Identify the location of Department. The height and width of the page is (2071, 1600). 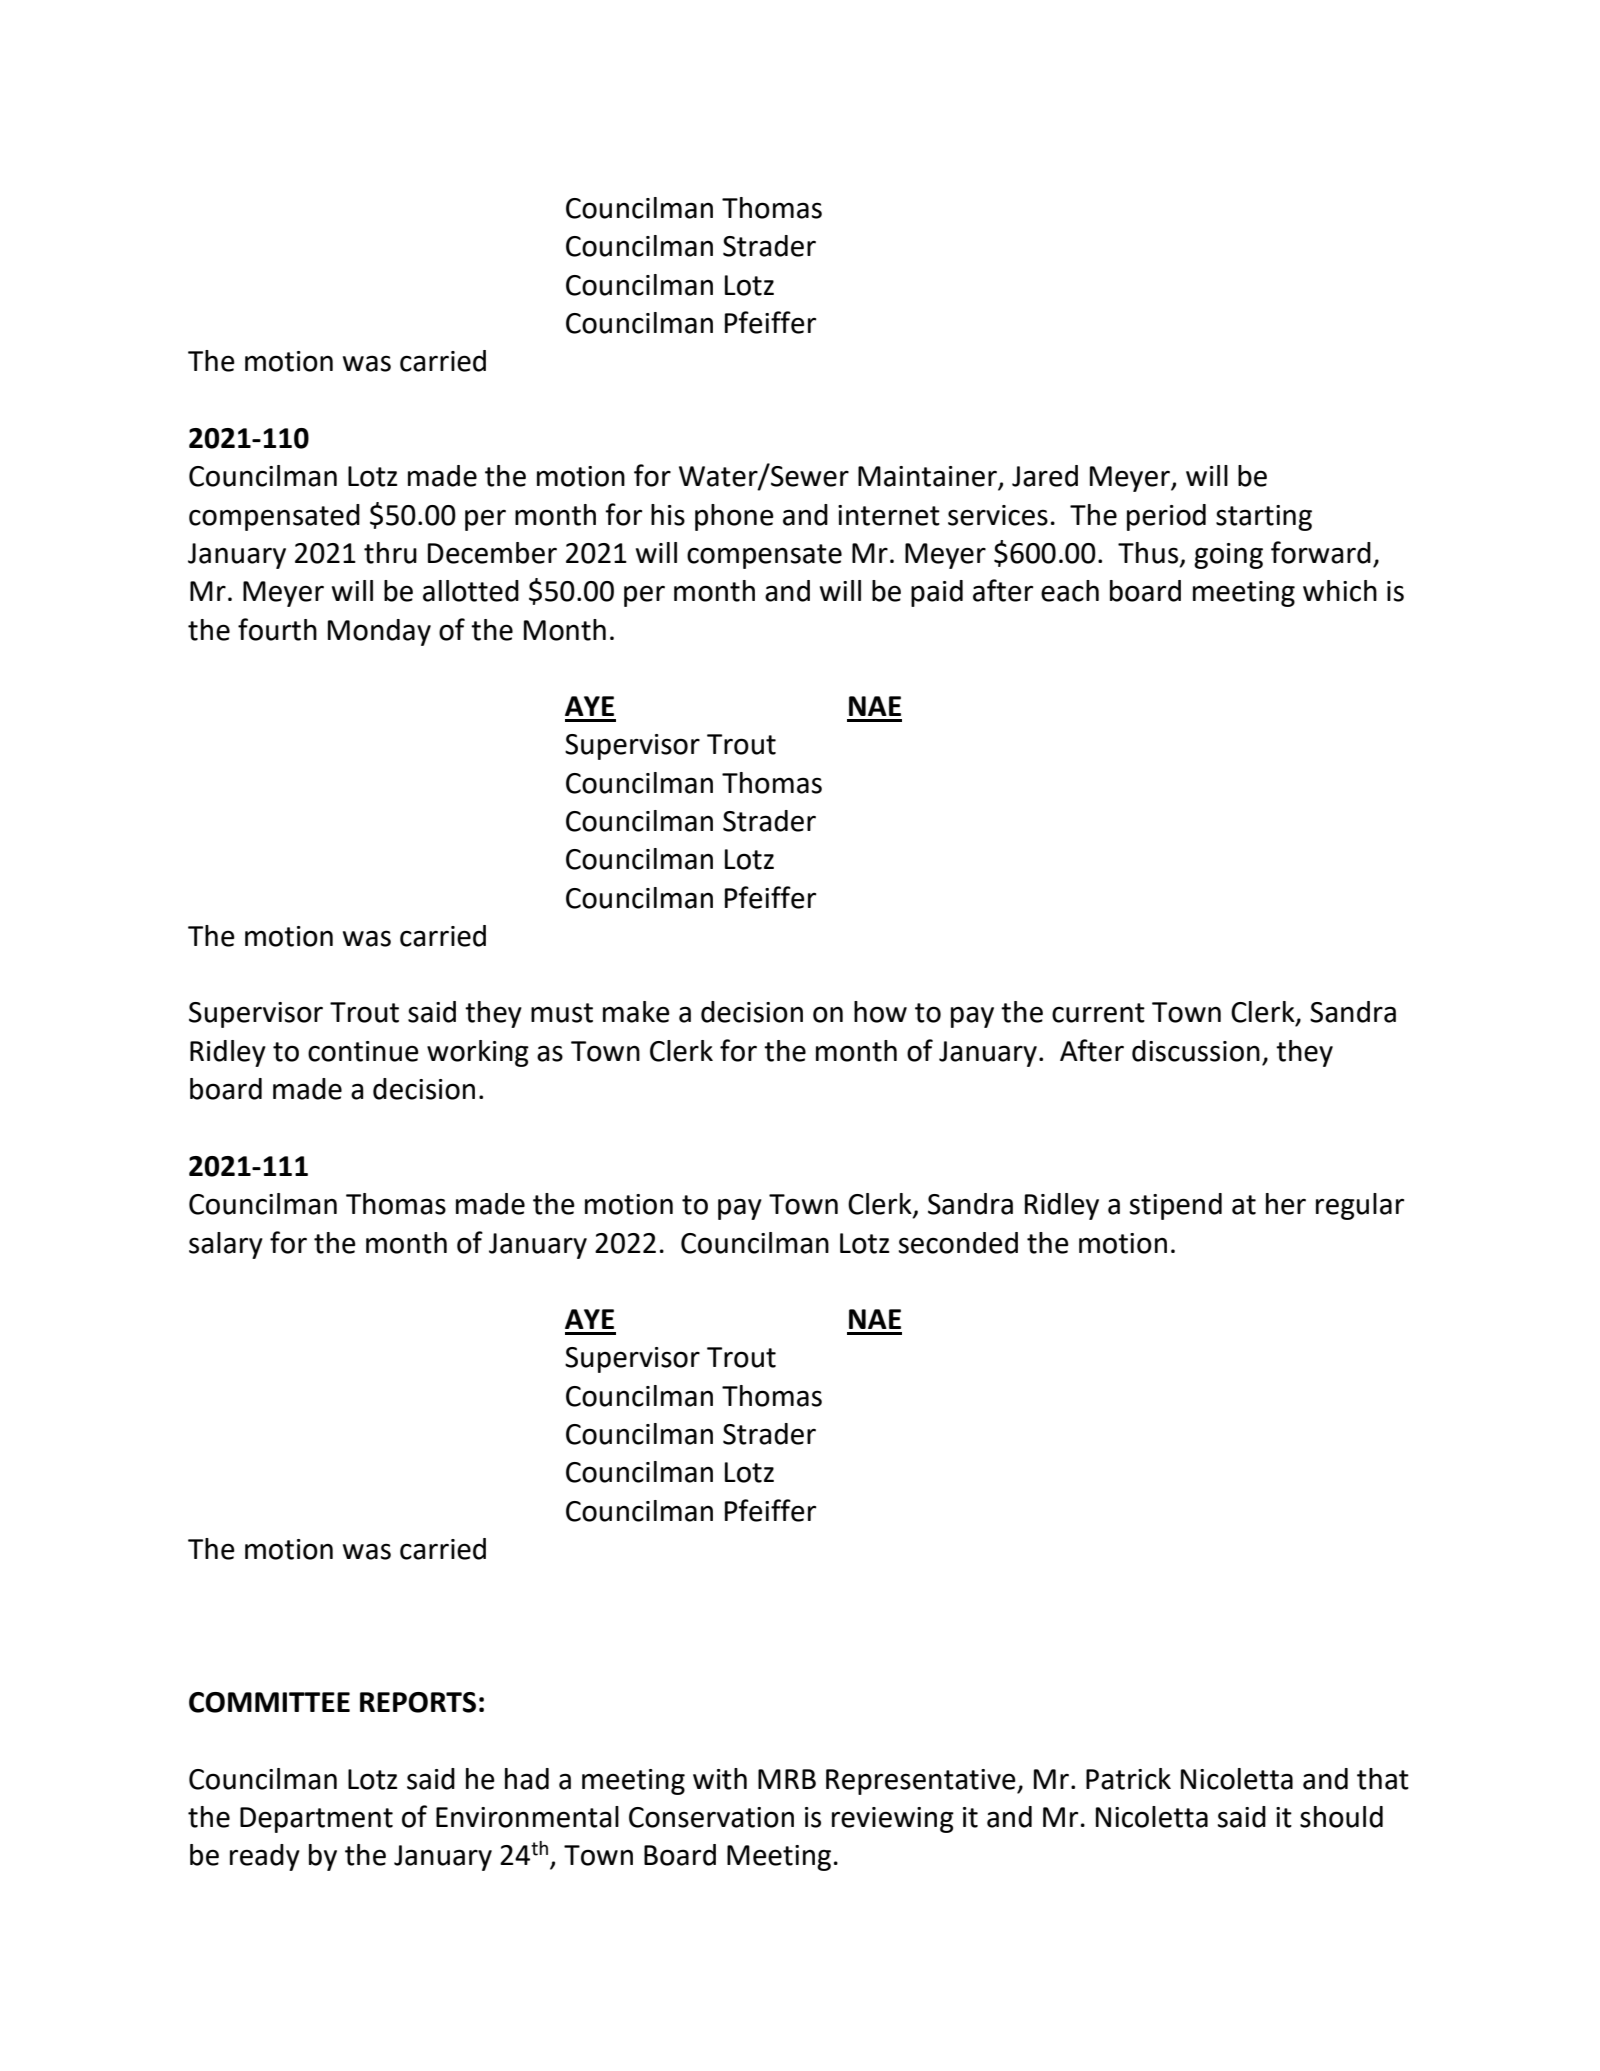
(316, 1820).
